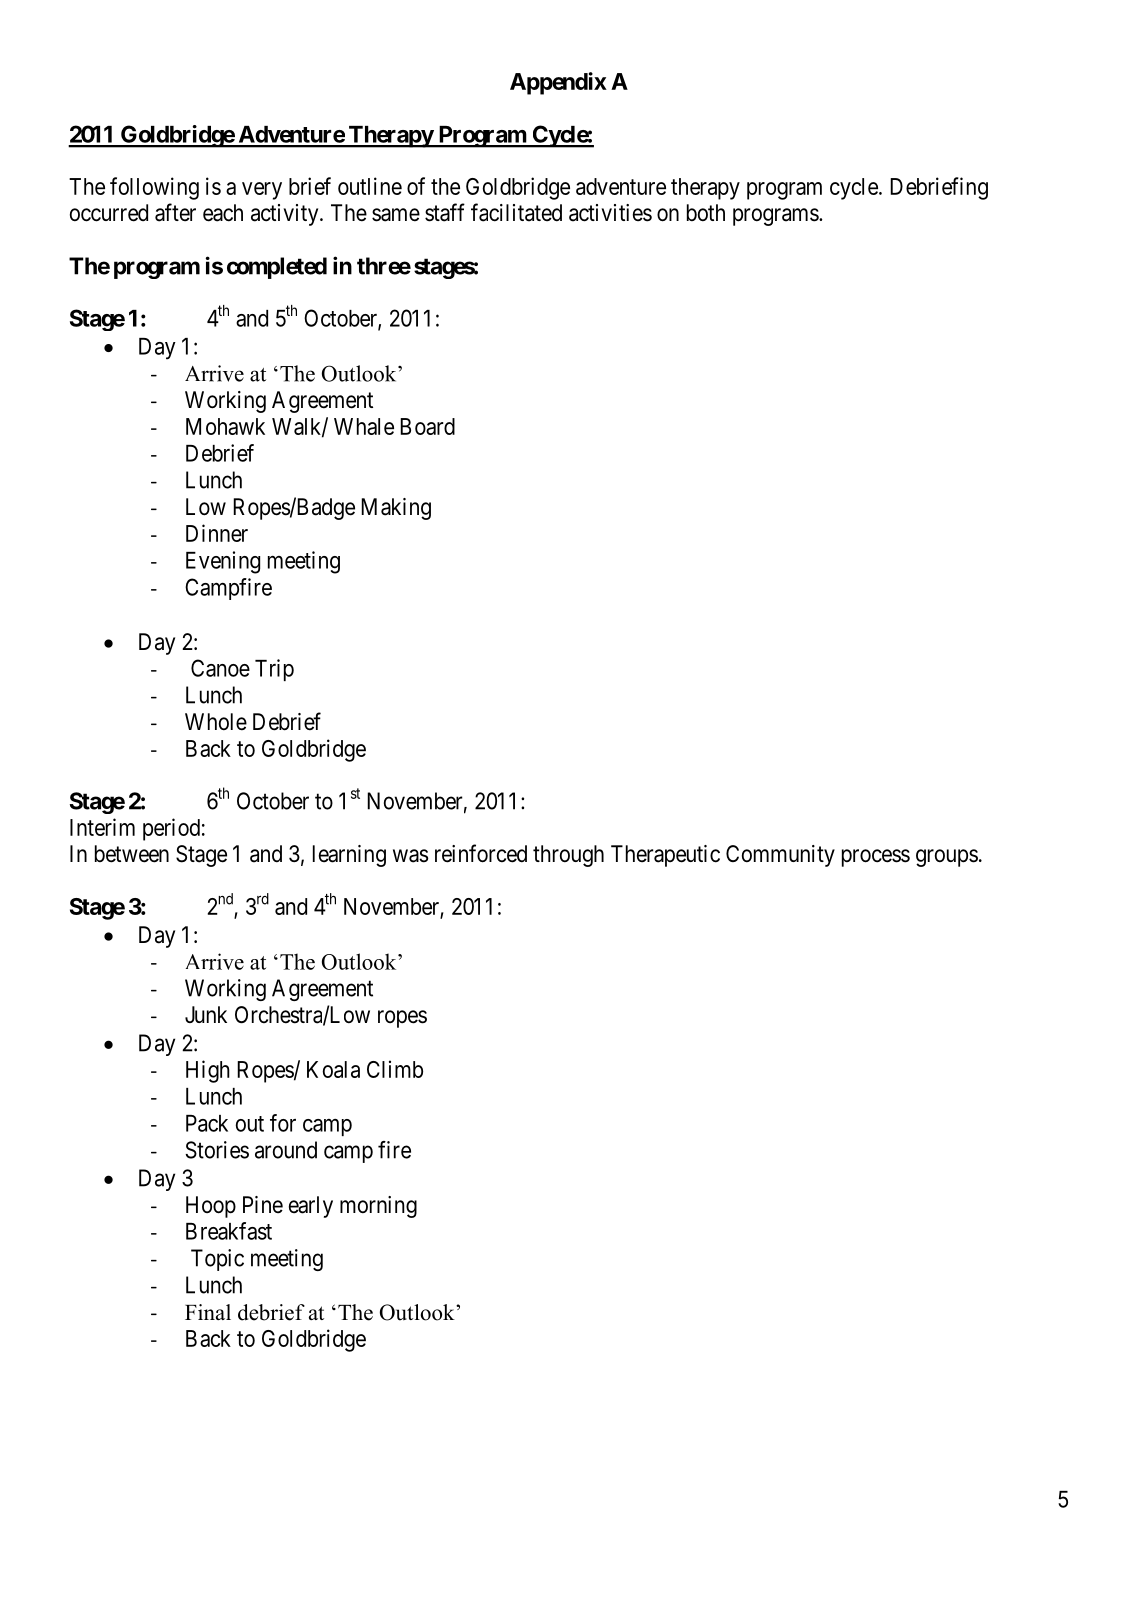 This document has height=1607, width=1137. I want to click on process, so click(876, 858).
